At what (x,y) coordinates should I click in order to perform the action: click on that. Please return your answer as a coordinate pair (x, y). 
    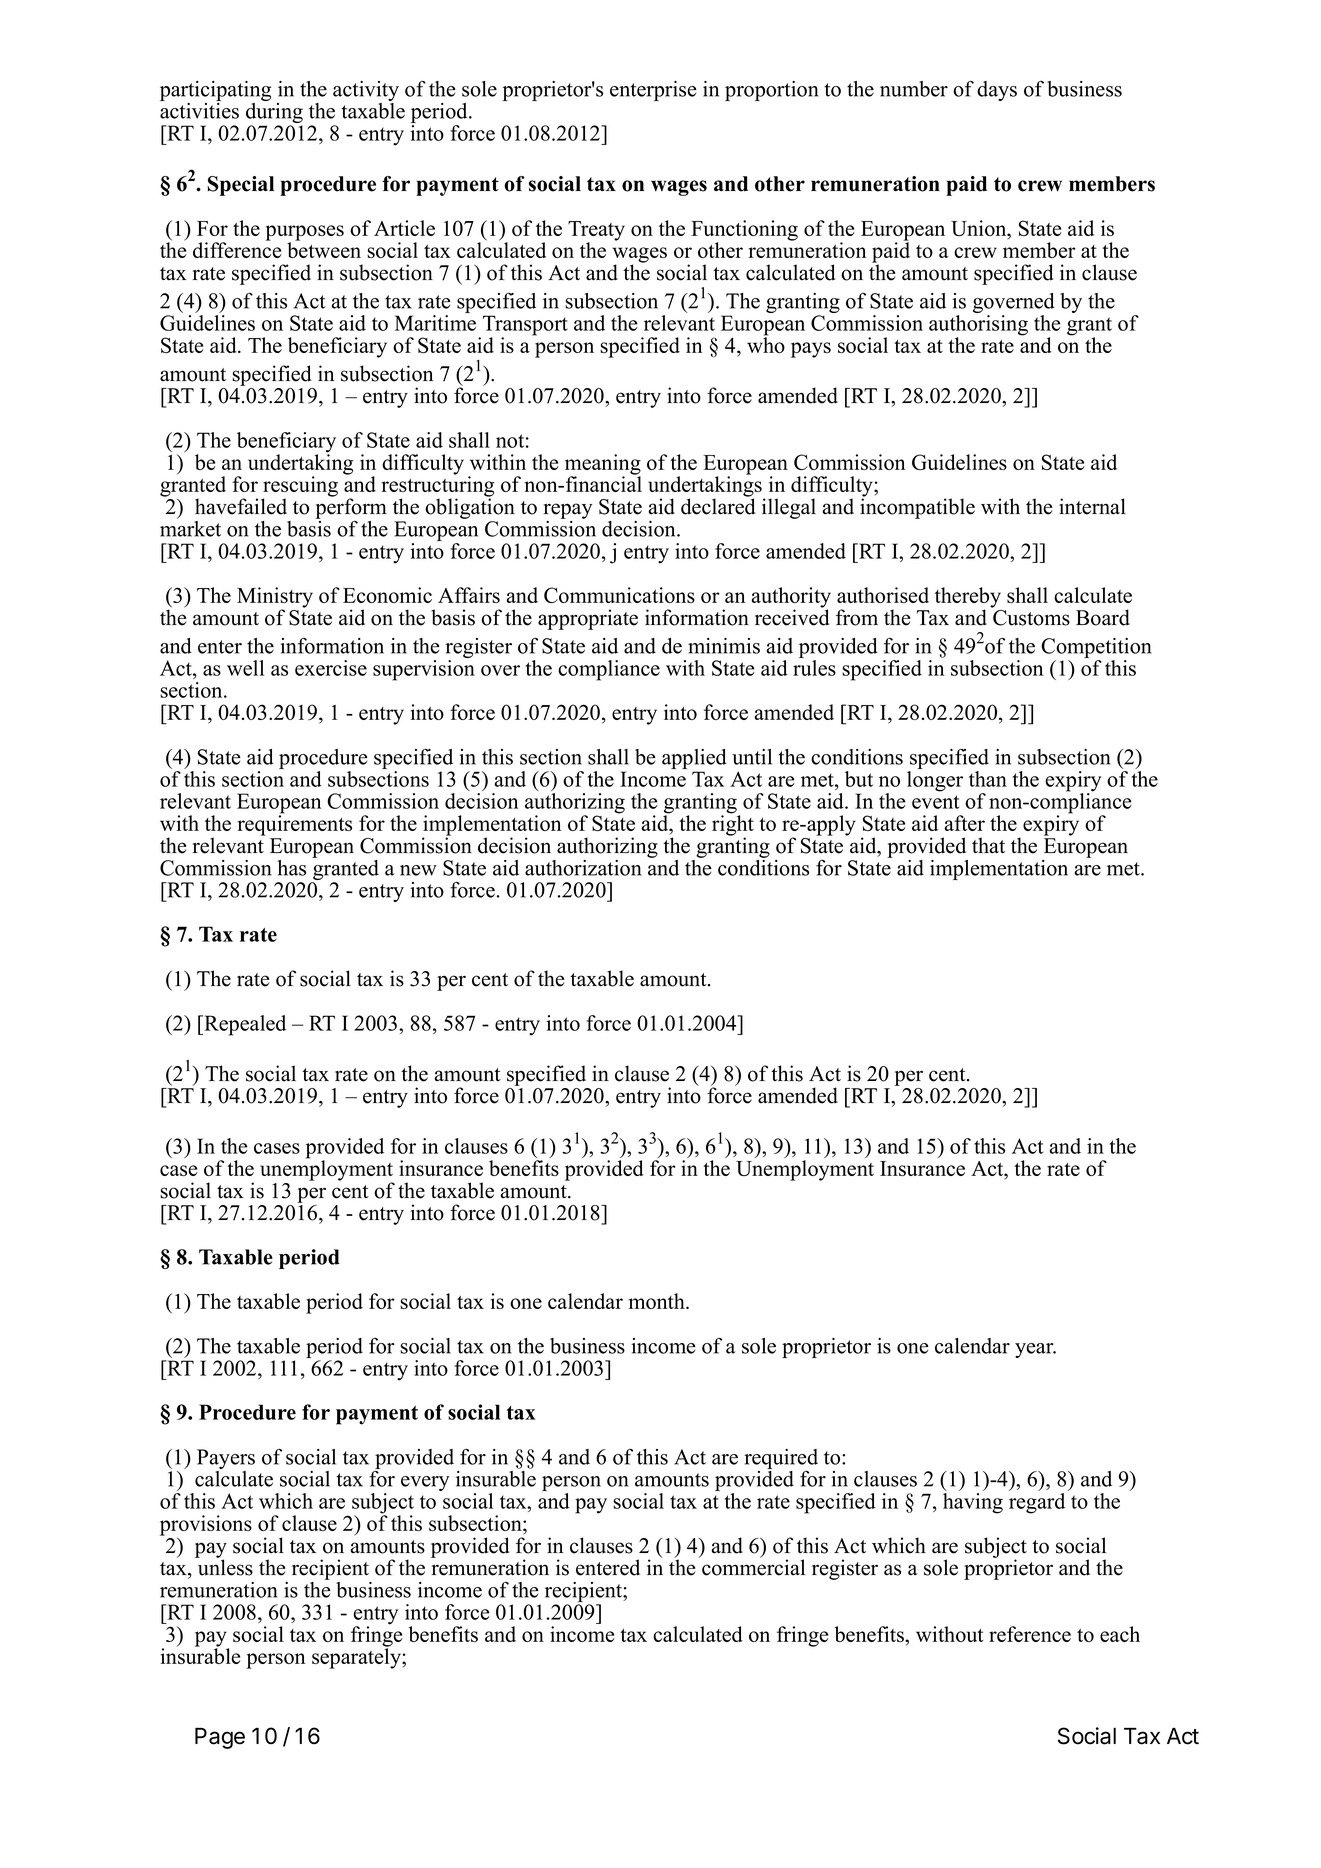
    Looking at the image, I should click on (988, 845).
